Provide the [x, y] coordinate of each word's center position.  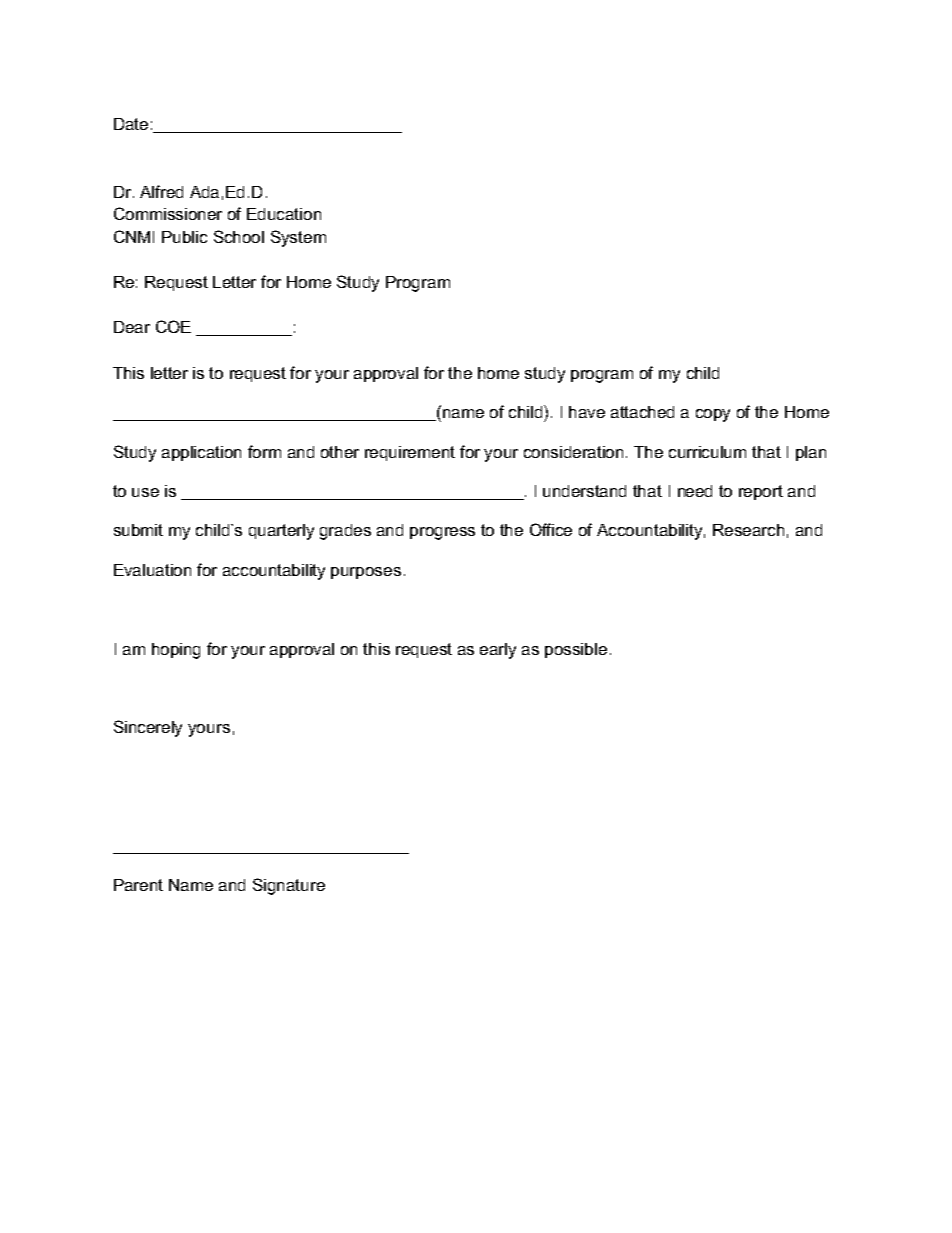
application [201, 453]
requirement [410, 453]
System [298, 238]
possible [576, 650]
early [498, 651]
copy [713, 415]
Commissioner [168, 213]
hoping [176, 651]
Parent [138, 885]
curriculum [707, 452]
